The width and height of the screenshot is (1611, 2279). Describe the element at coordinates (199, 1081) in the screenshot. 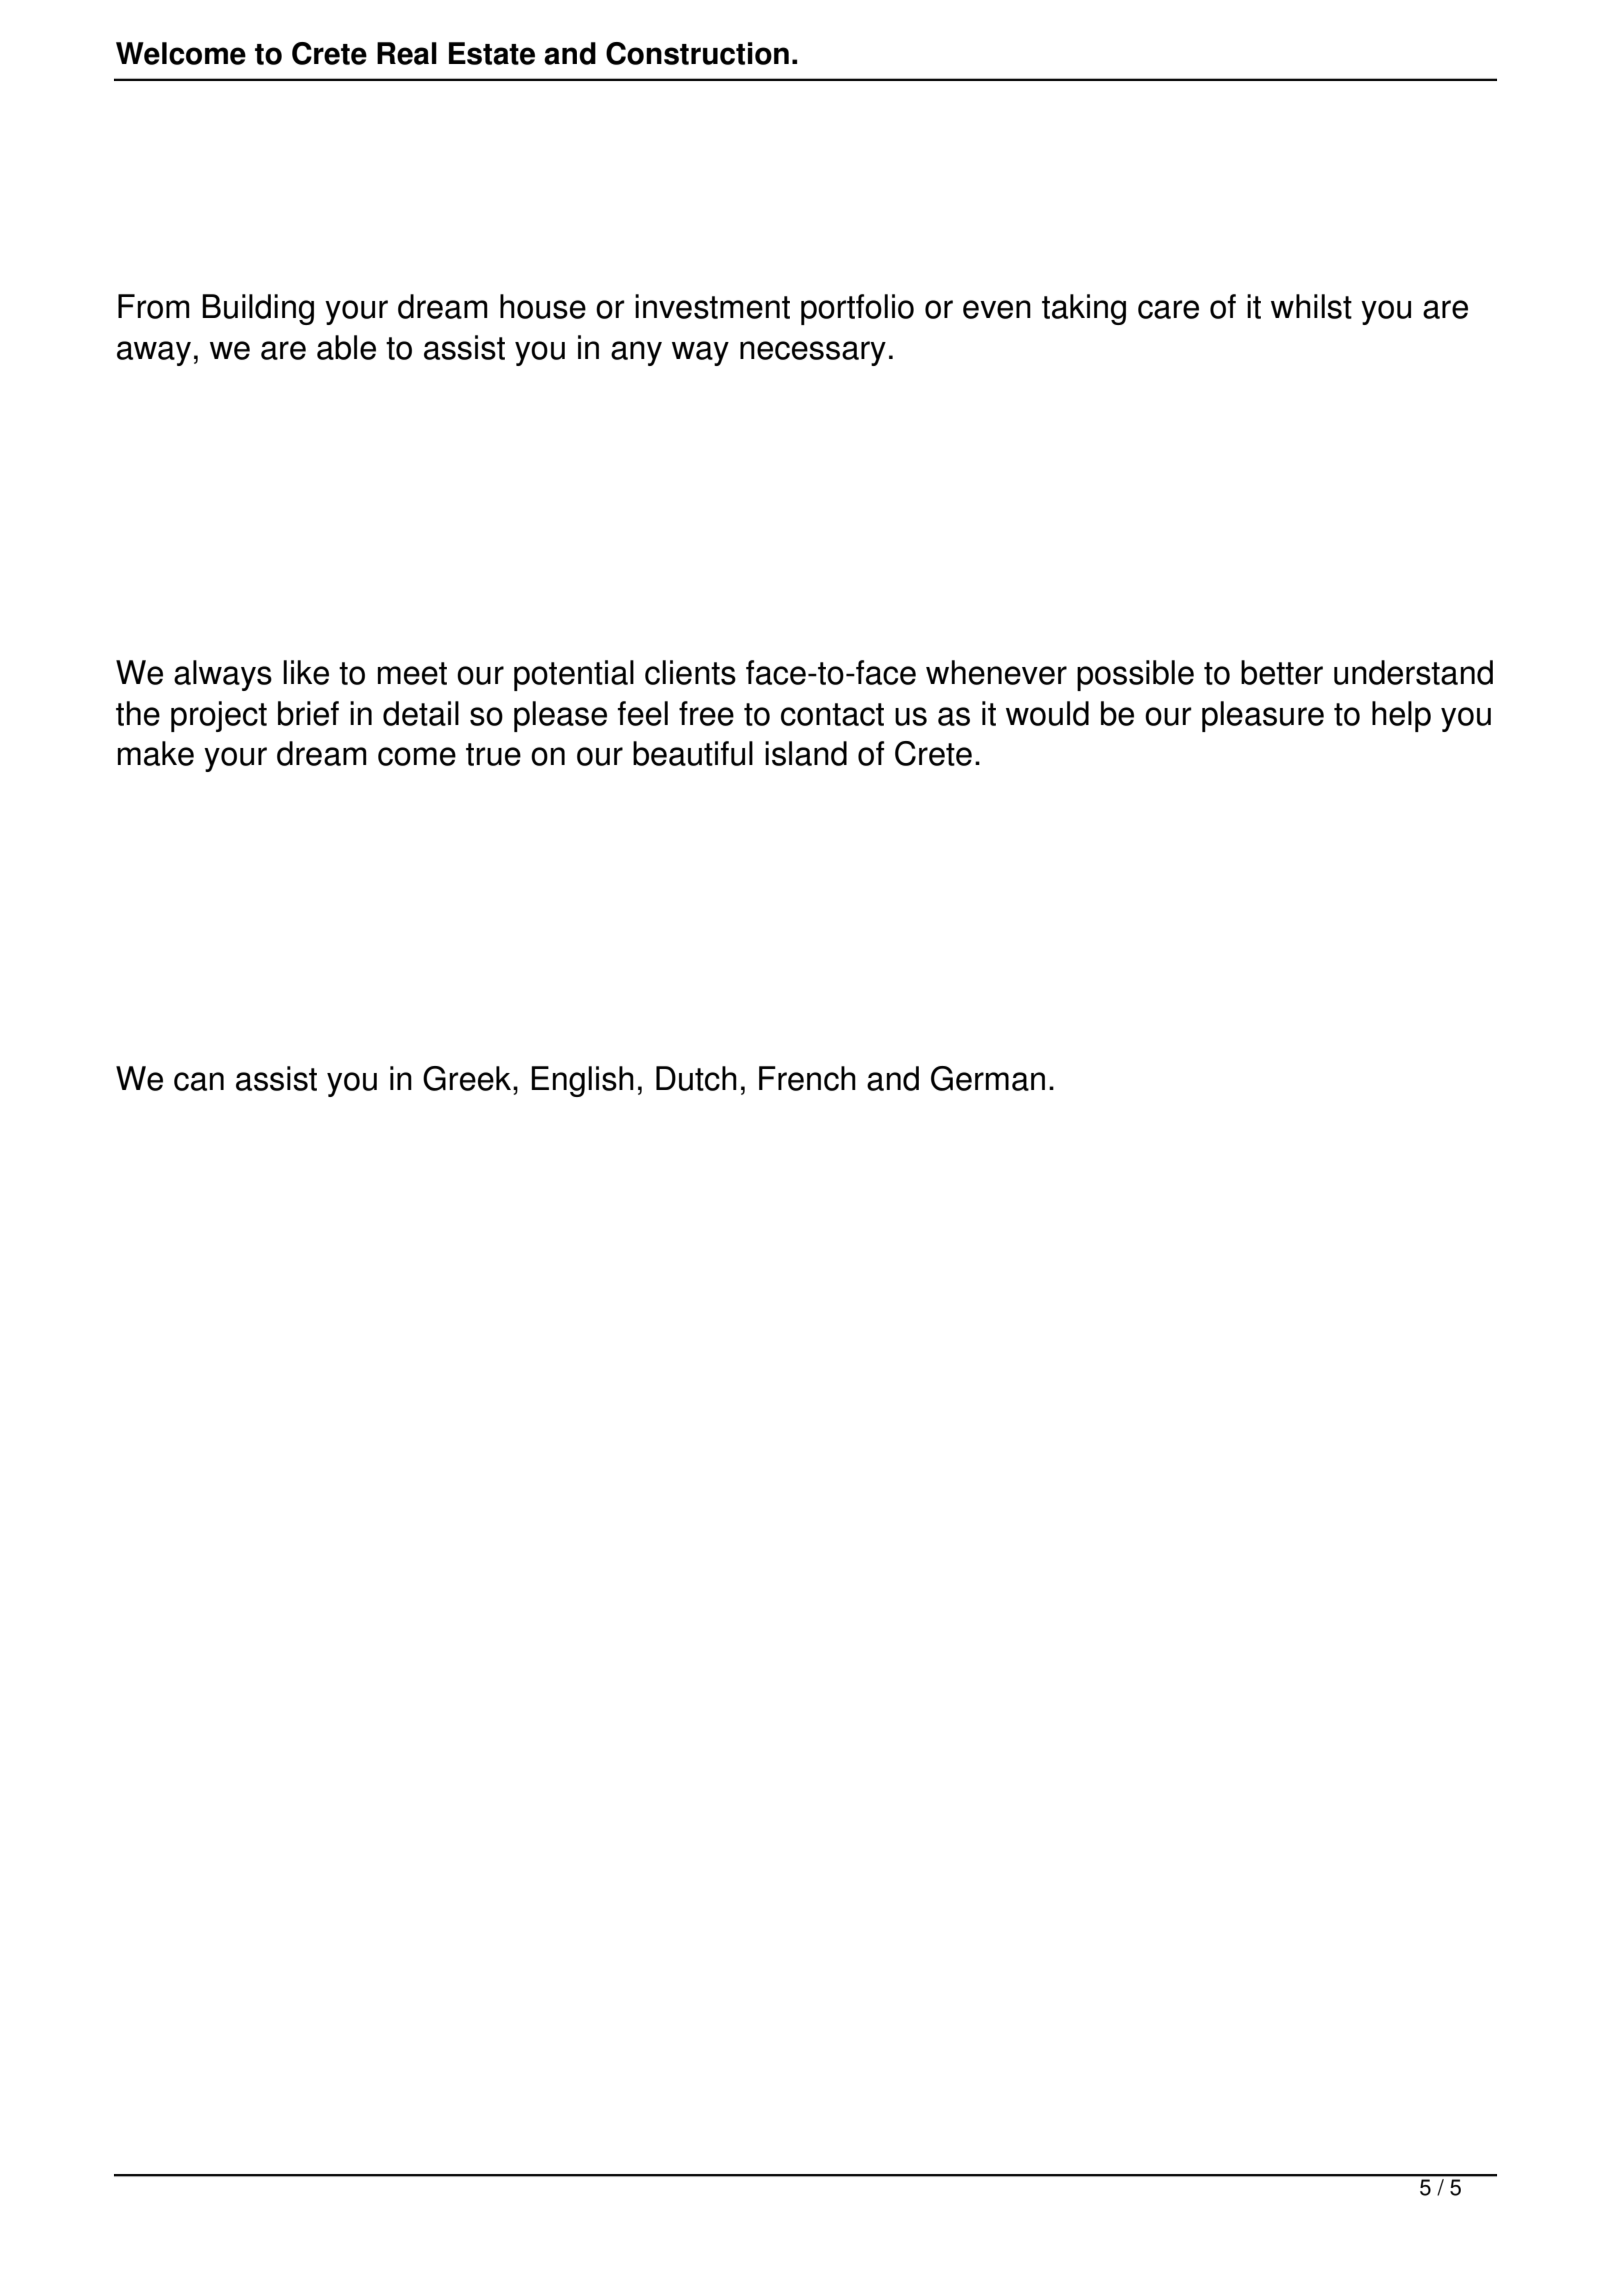

I see `can` at that location.
